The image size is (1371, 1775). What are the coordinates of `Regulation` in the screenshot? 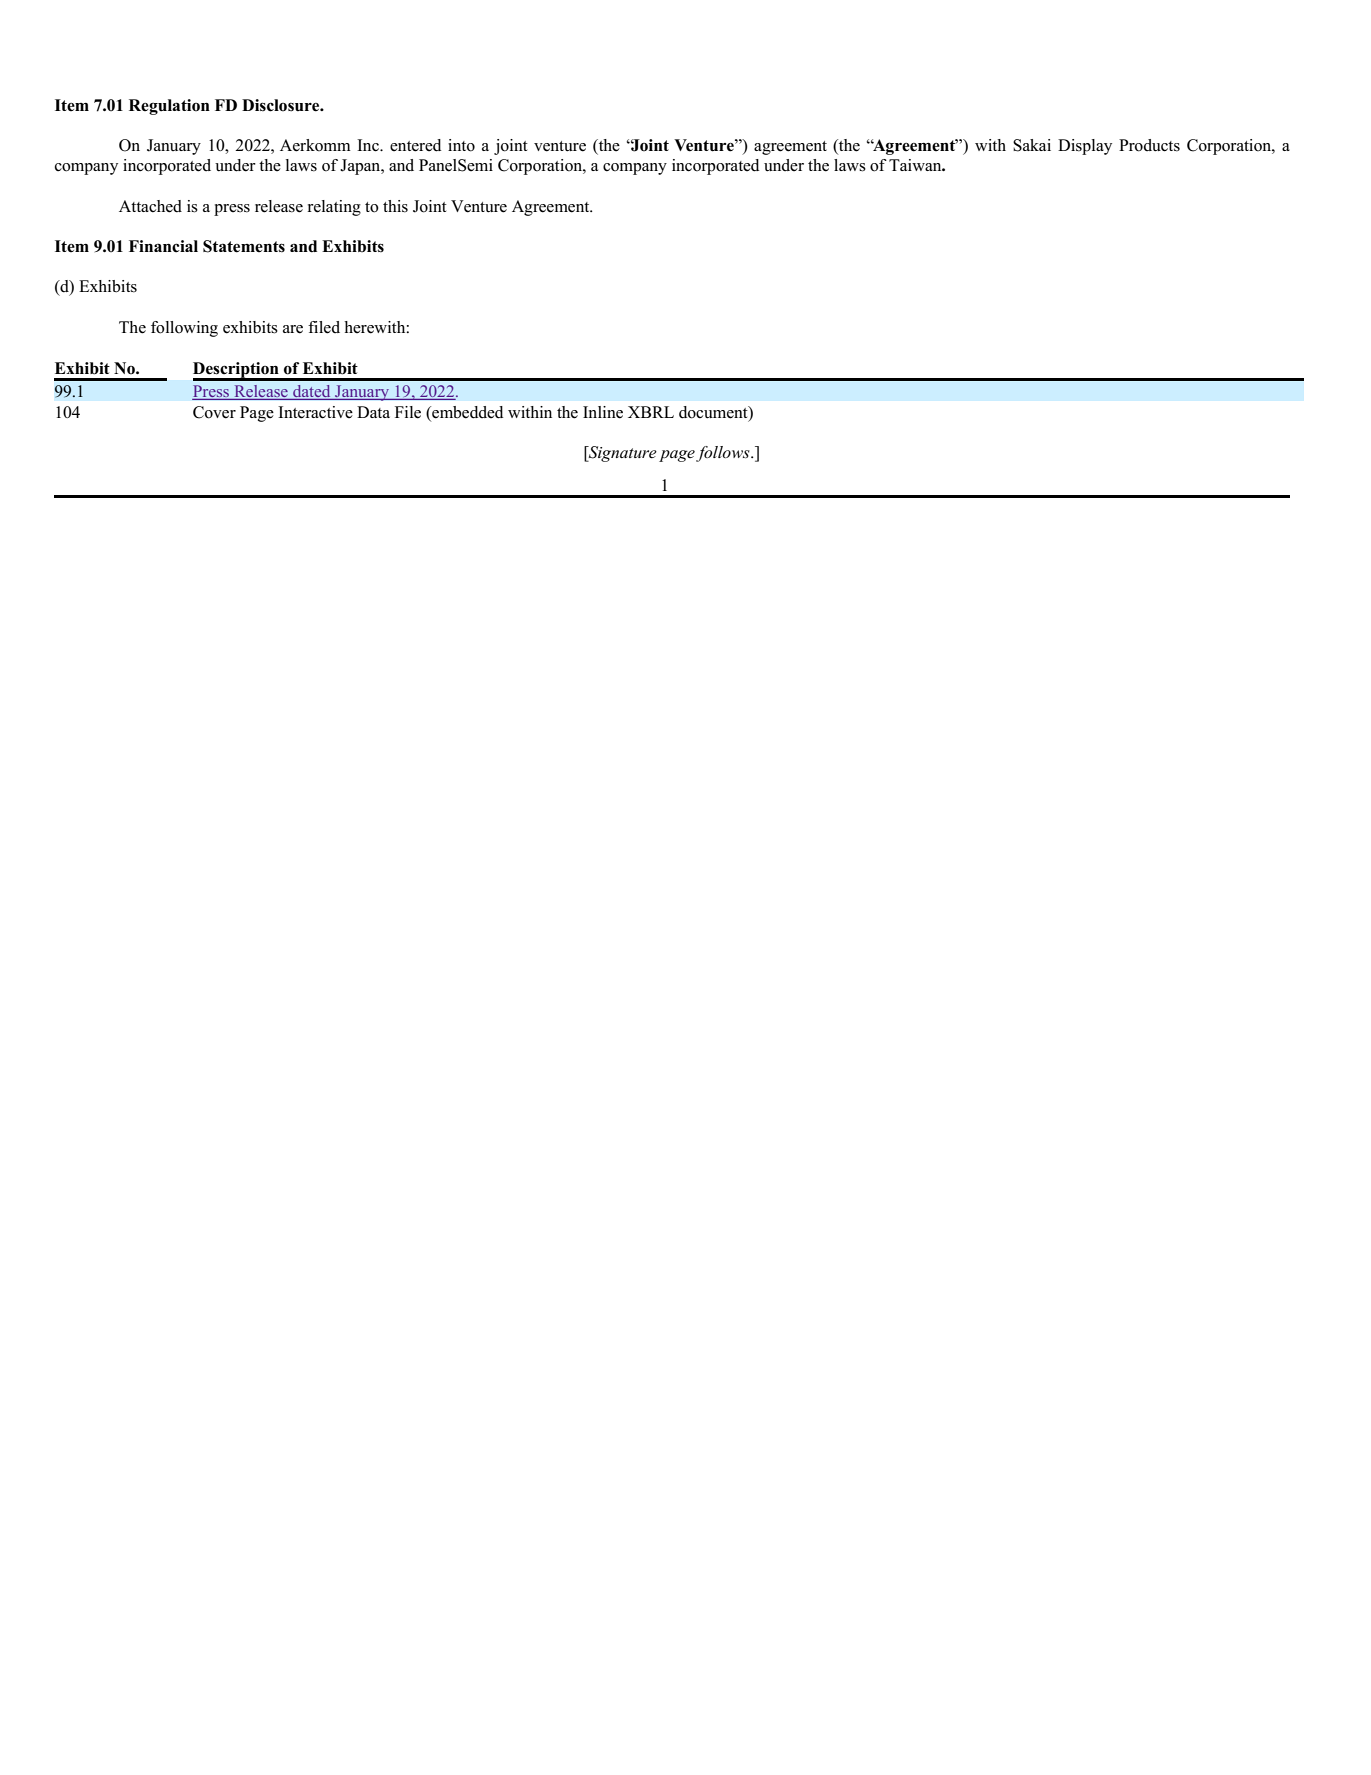 It's located at (169, 107).
